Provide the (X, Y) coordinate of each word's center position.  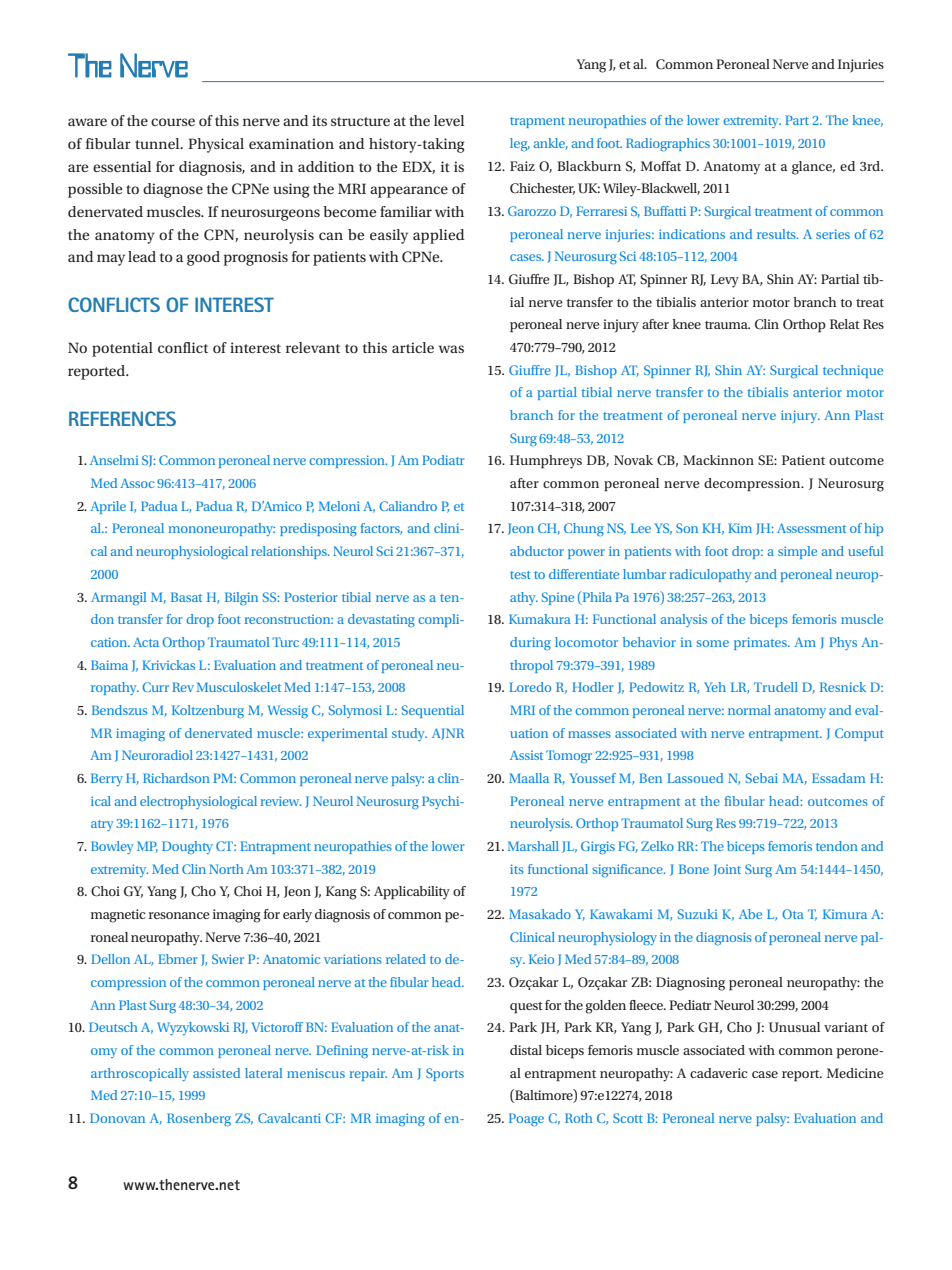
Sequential (433, 711)
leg (520, 144)
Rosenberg (199, 1119)
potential (122, 349)
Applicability (412, 893)
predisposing (318, 529)
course (173, 122)
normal (749, 710)
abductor (537, 551)
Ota (793, 914)
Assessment (811, 528)
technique (853, 371)
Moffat (661, 166)
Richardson (176, 778)
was (451, 349)
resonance (179, 915)
